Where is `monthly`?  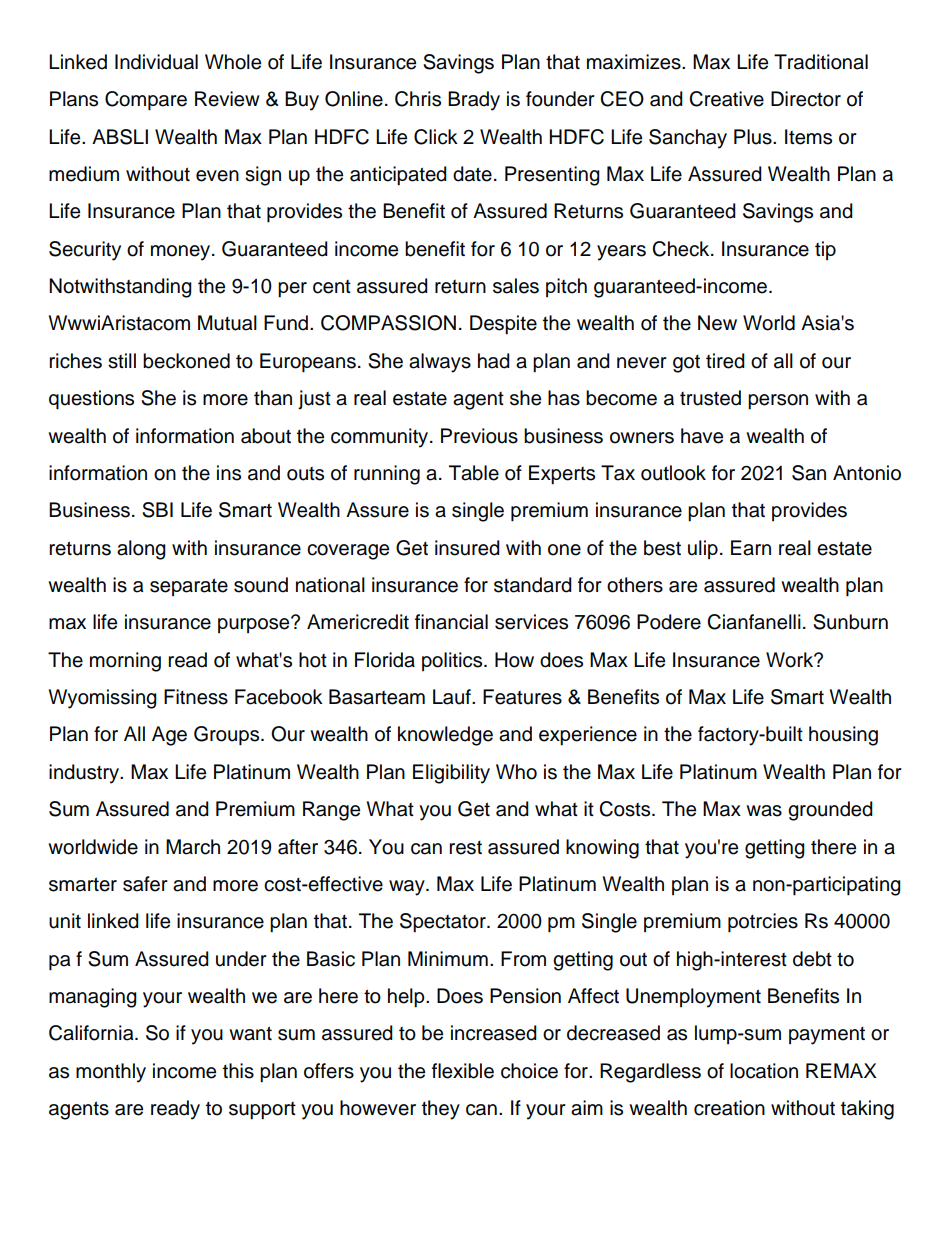
monthly is located at coordinates (111, 1073).
